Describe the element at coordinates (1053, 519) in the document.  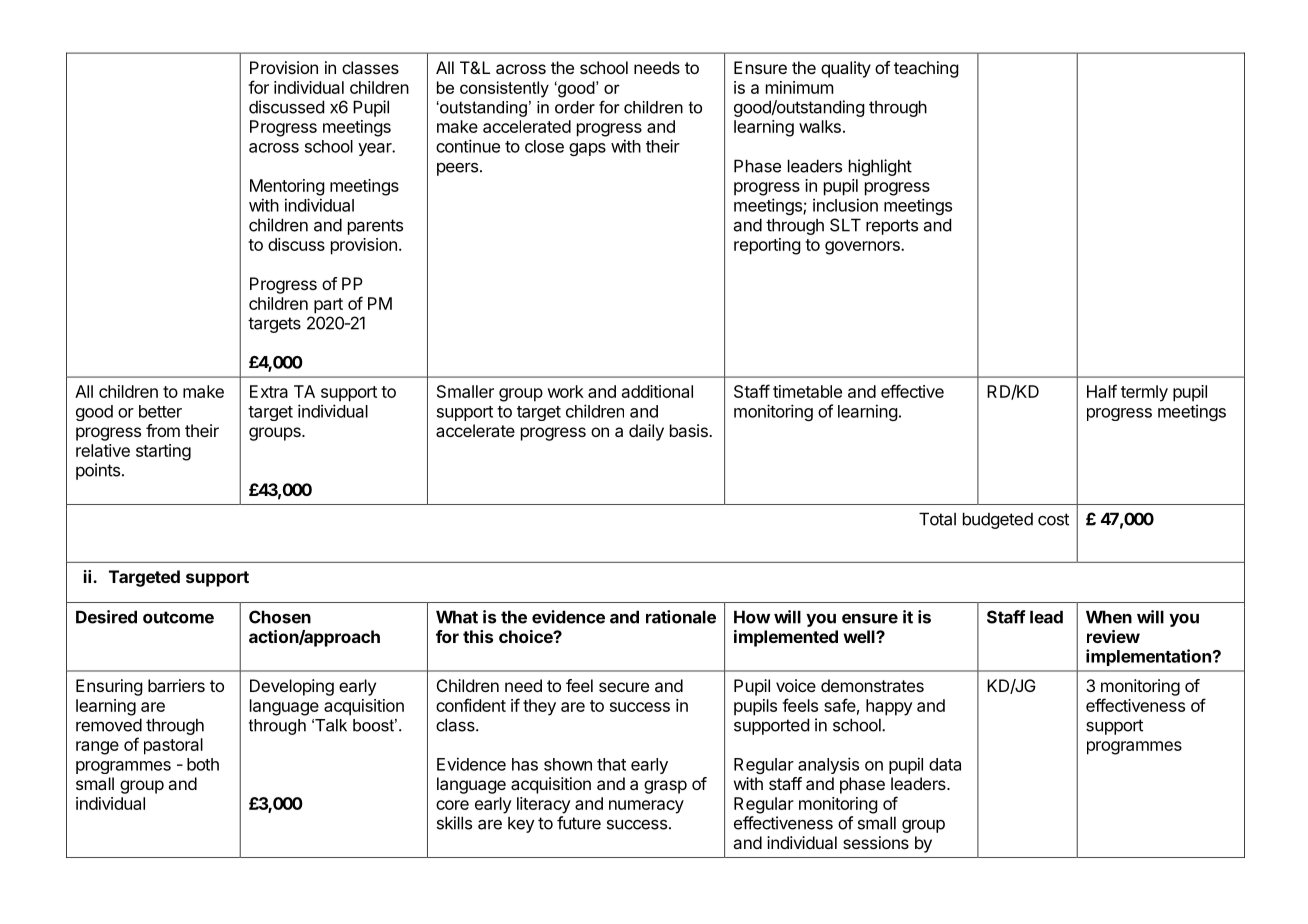
I see `cost` at that location.
